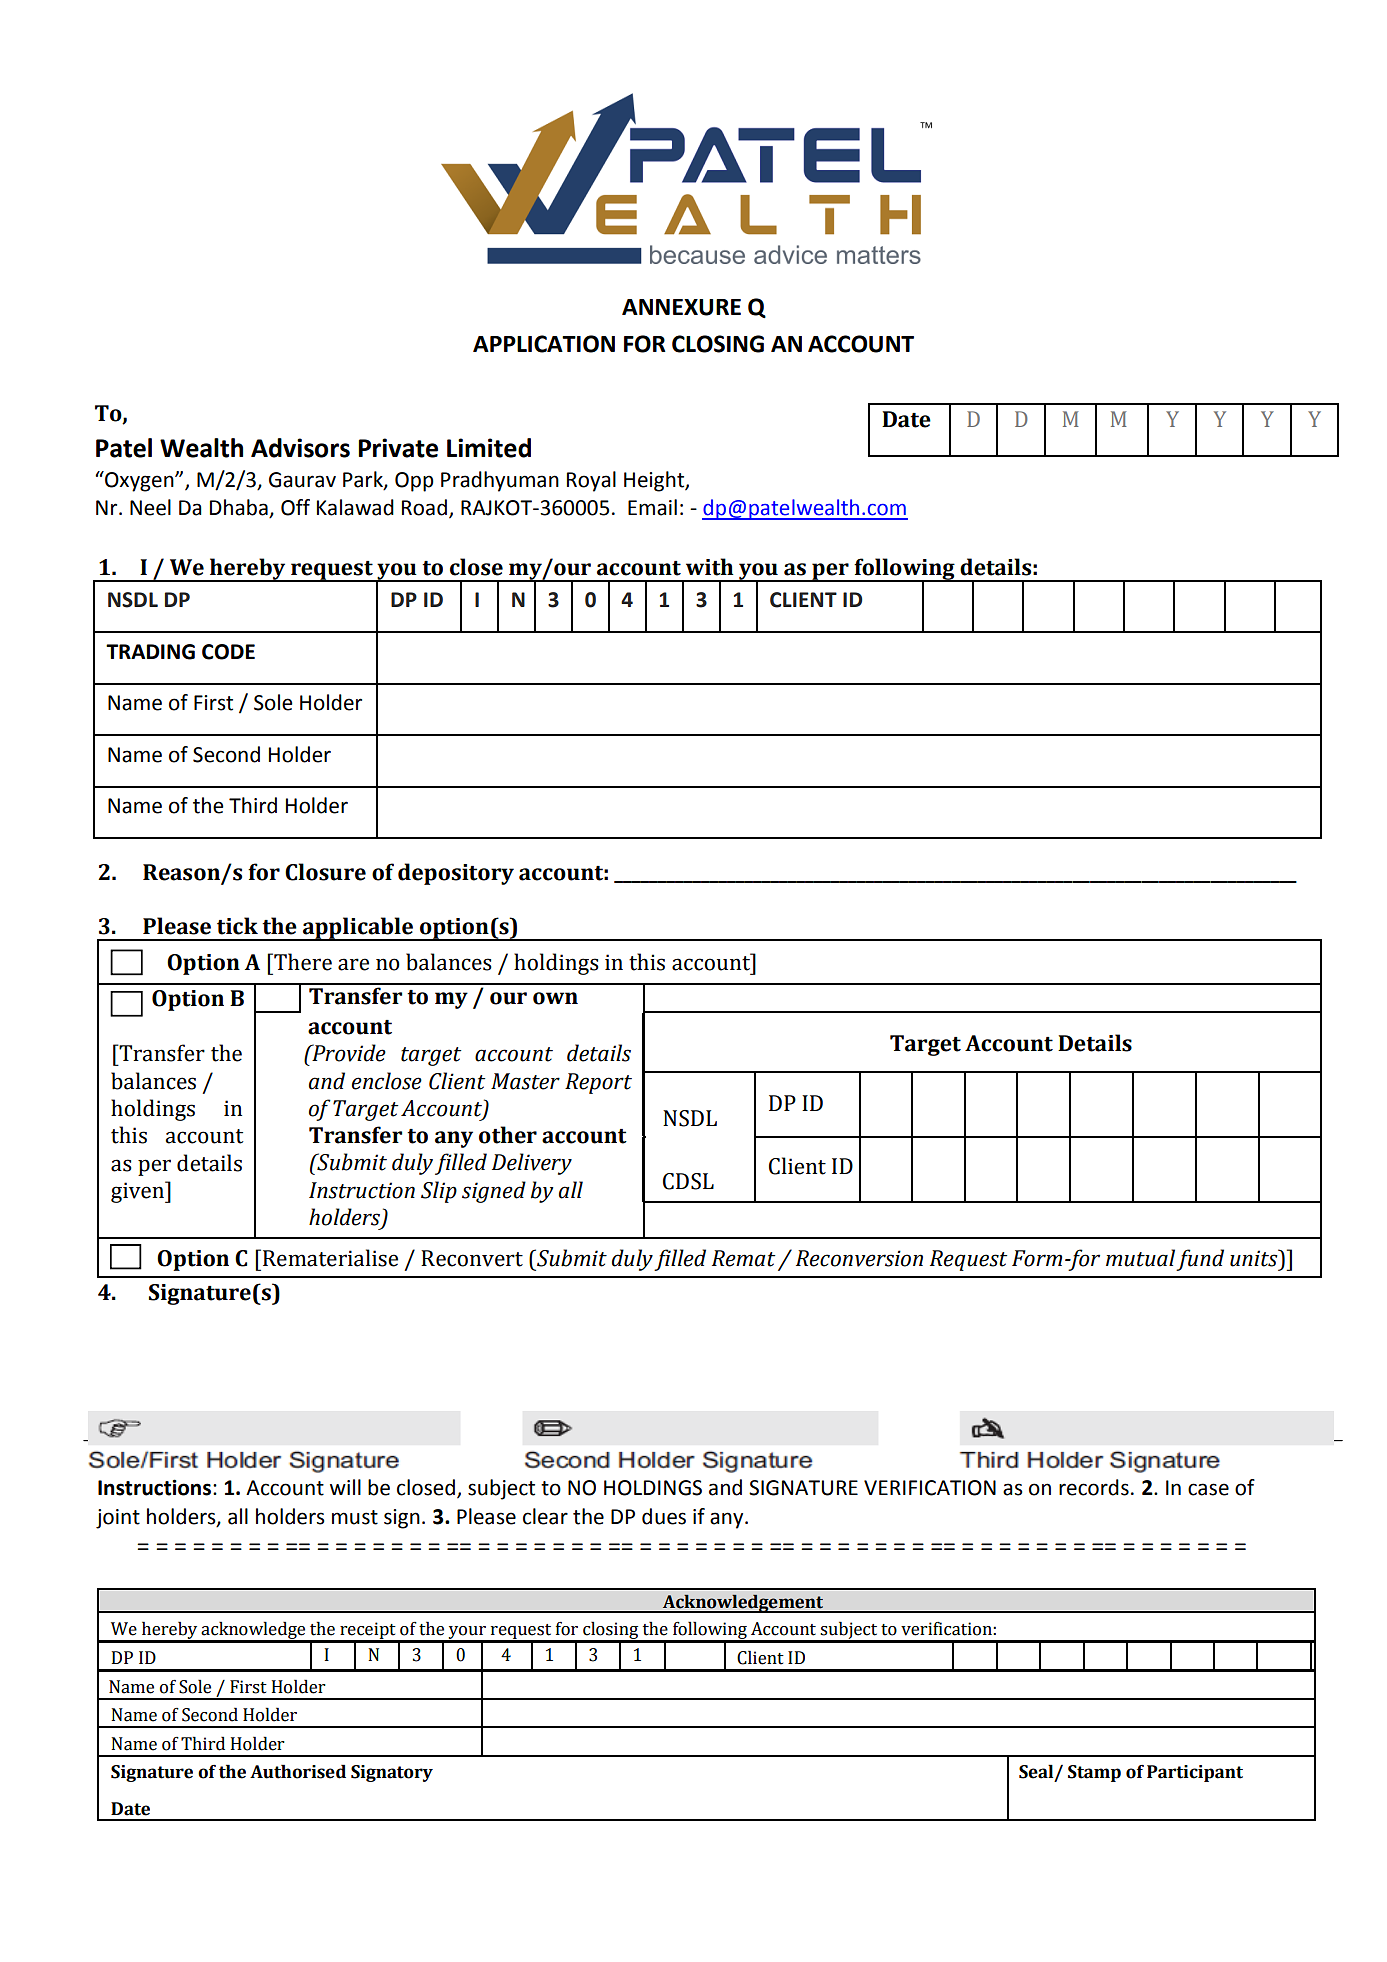 The image size is (1387, 1962). What do you see at coordinates (138, 1192) in the screenshot?
I see `given` at bounding box center [138, 1192].
